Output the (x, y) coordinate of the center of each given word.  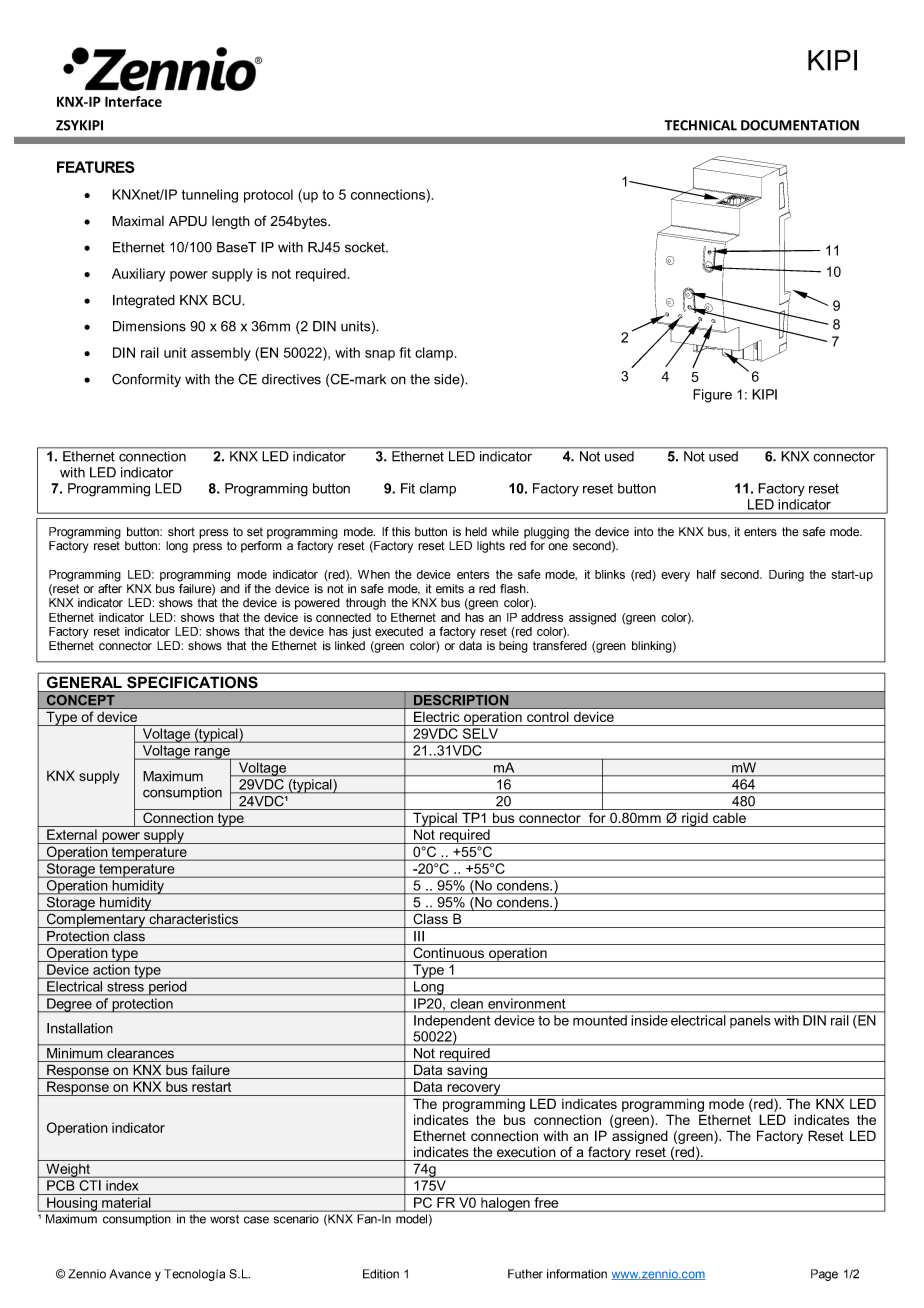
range (212, 754)
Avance (130, 1274)
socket (366, 247)
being (513, 647)
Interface (133, 101)
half (706, 574)
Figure (712, 396)
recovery (474, 1090)
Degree (69, 1005)
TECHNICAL (700, 125)
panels (750, 1021)
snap (380, 355)
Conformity (146, 380)
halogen (505, 1204)
